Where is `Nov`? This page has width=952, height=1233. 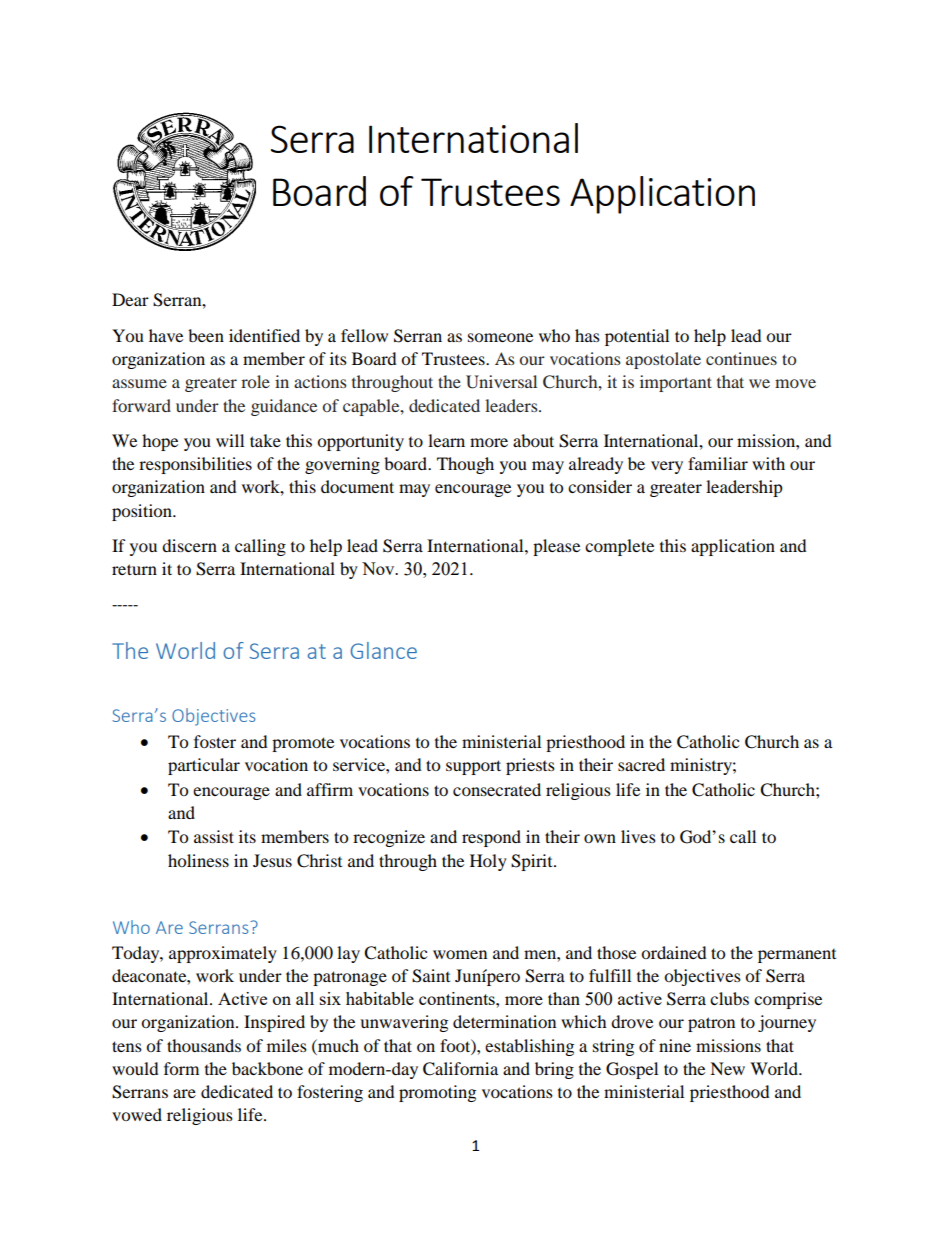 Nov is located at coordinates (379, 568).
